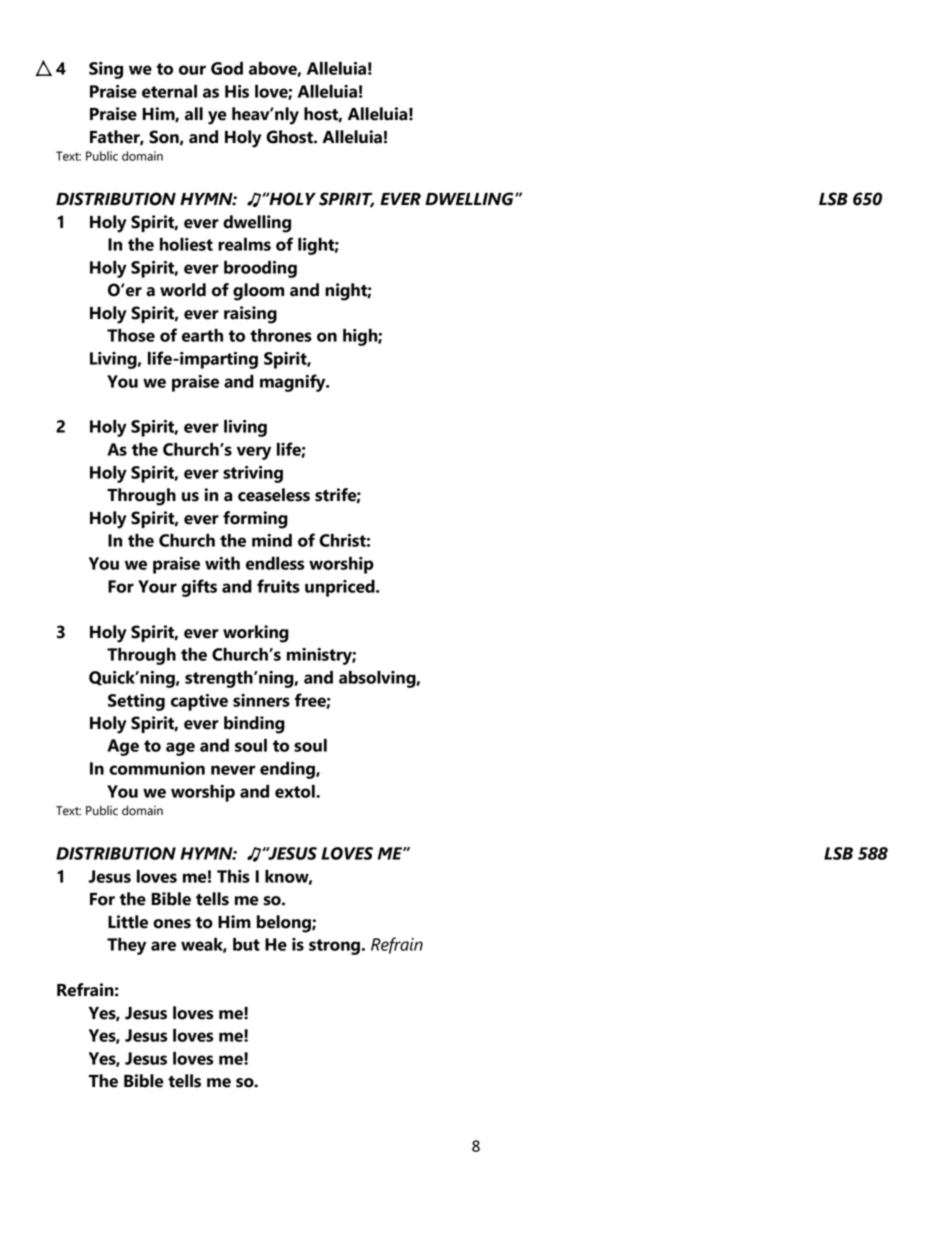 This screenshot has width=952, height=1233. What do you see at coordinates (157, 768) in the screenshot?
I see `communion` at bounding box center [157, 768].
